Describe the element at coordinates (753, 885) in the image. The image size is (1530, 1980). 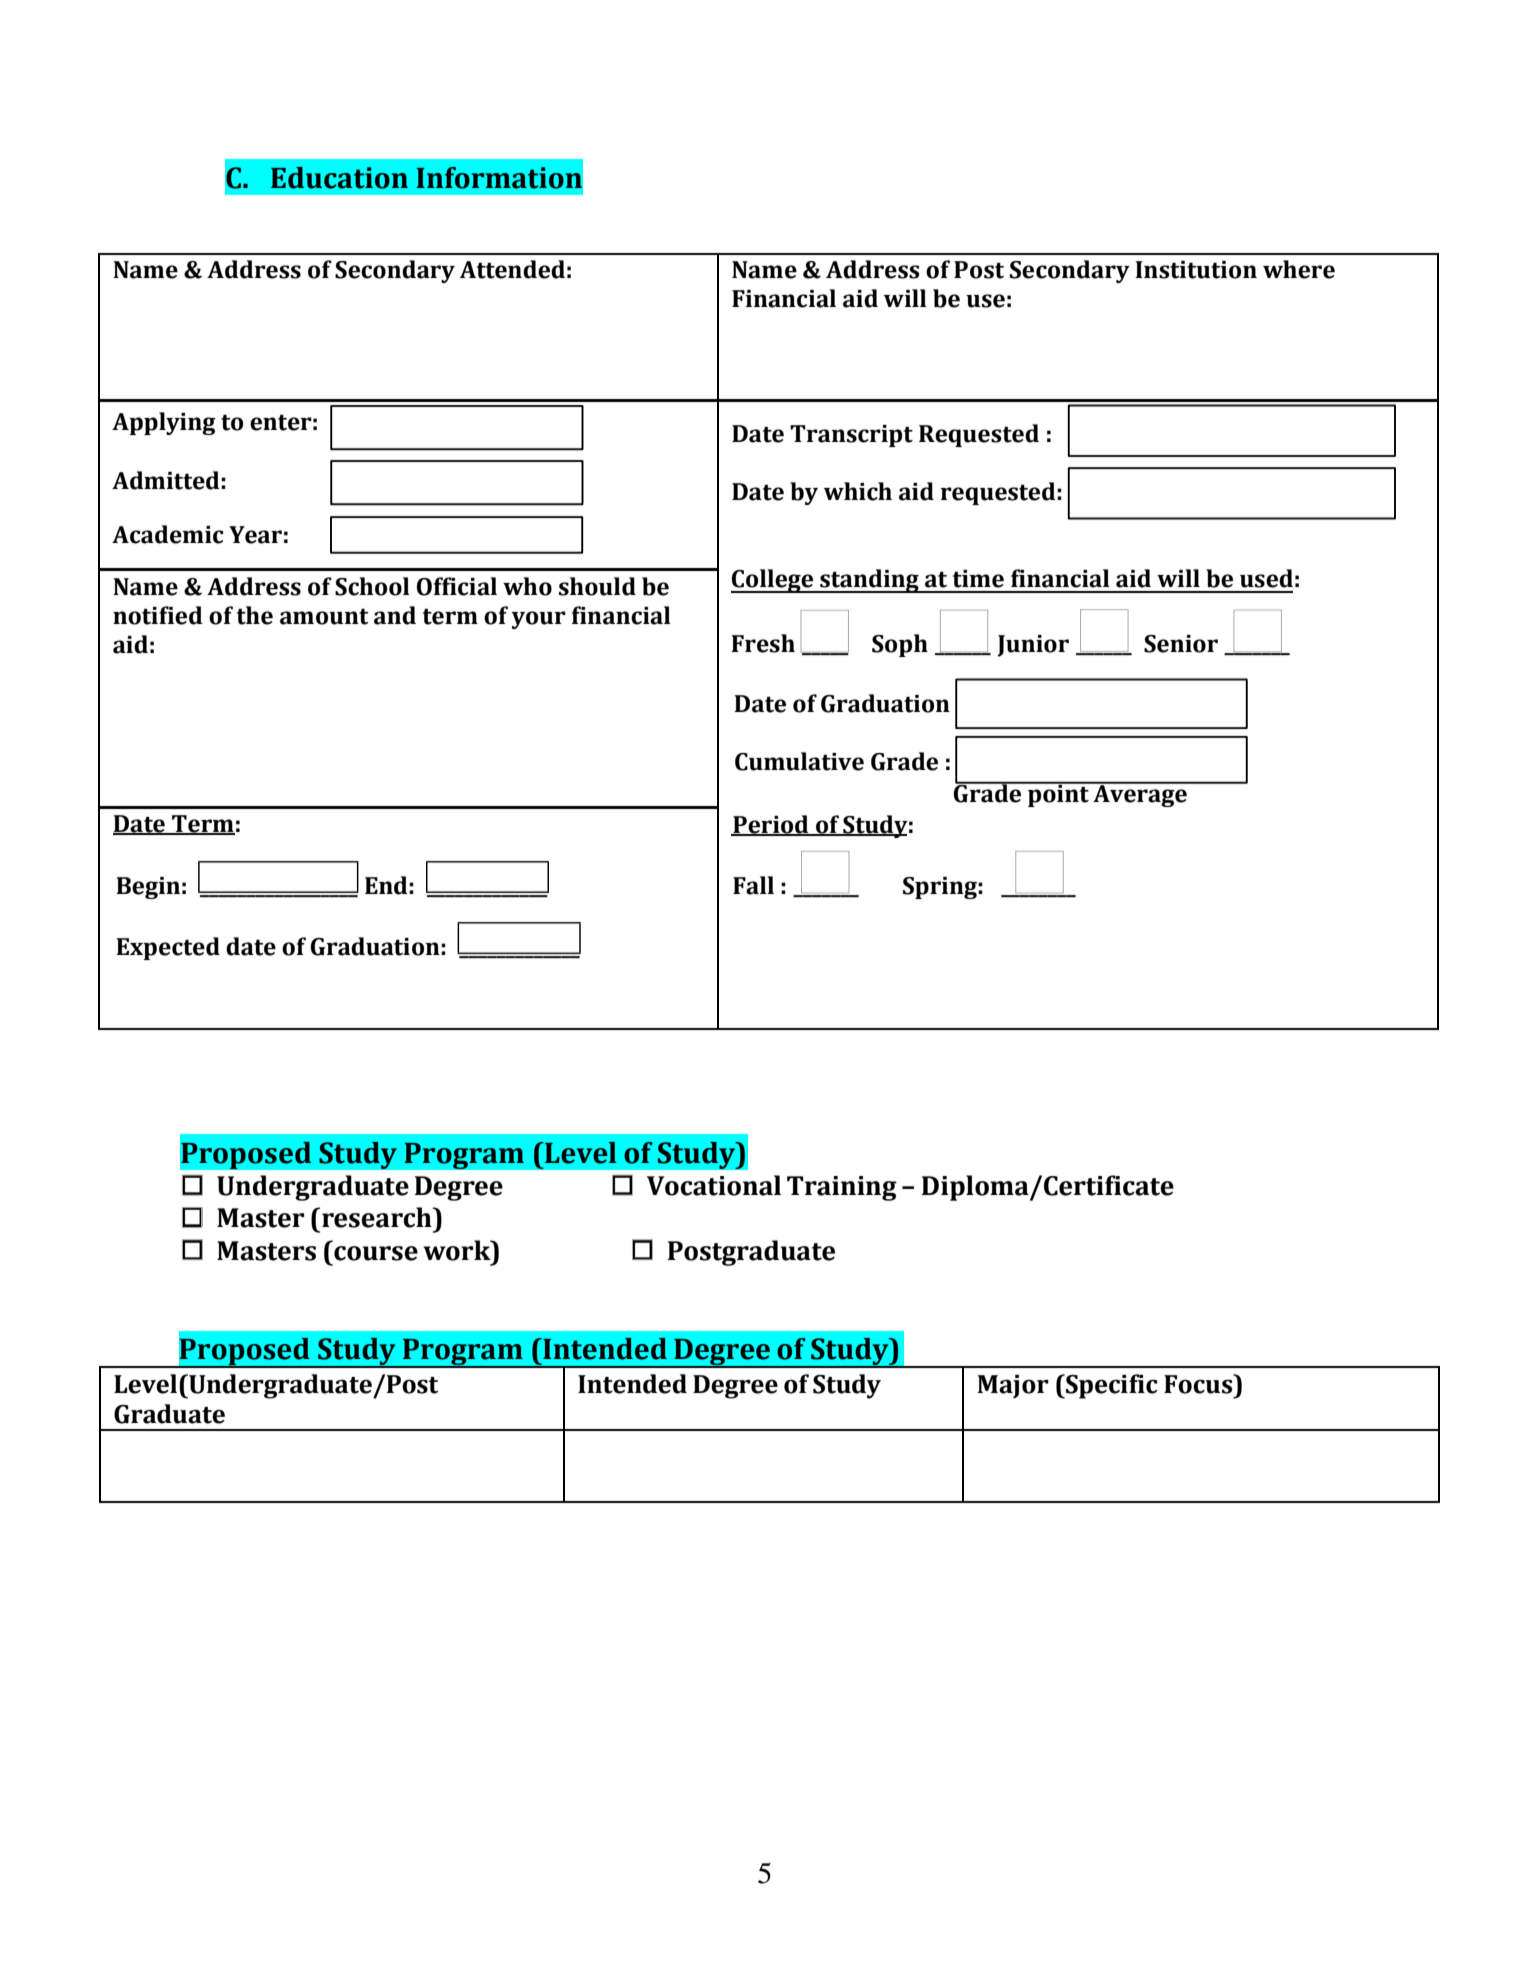
I see `Fall` at that location.
